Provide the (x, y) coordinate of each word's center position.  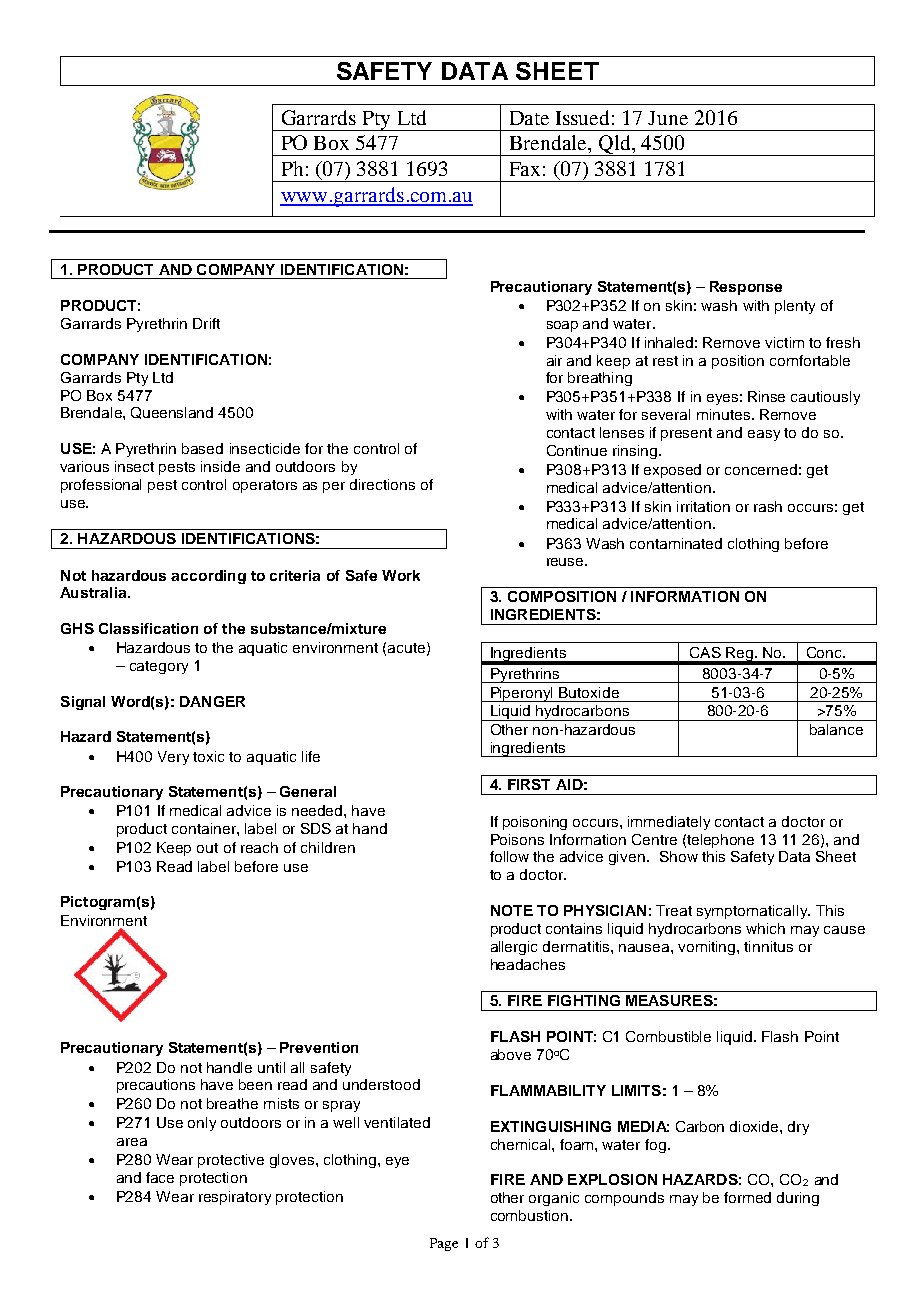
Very (173, 758)
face (160, 1177)
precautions (156, 1086)
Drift (206, 323)
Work (401, 575)
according (208, 577)
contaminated (676, 543)
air (554, 360)
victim (784, 342)
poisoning (535, 823)
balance (836, 729)
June (668, 118)
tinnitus (768, 946)
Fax (525, 169)
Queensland (172, 413)
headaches (528, 964)
